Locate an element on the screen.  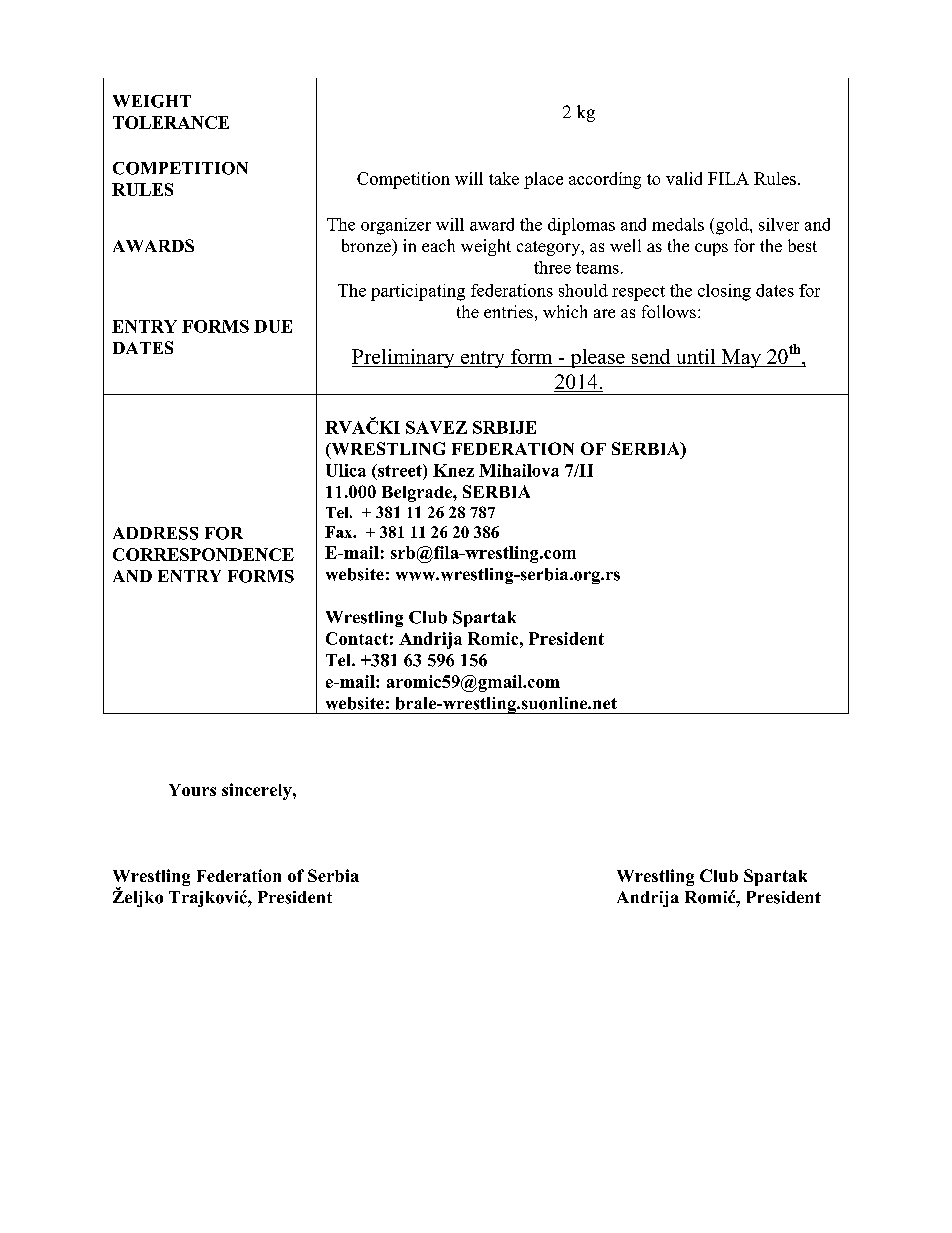
take is located at coordinates (504, 178).
